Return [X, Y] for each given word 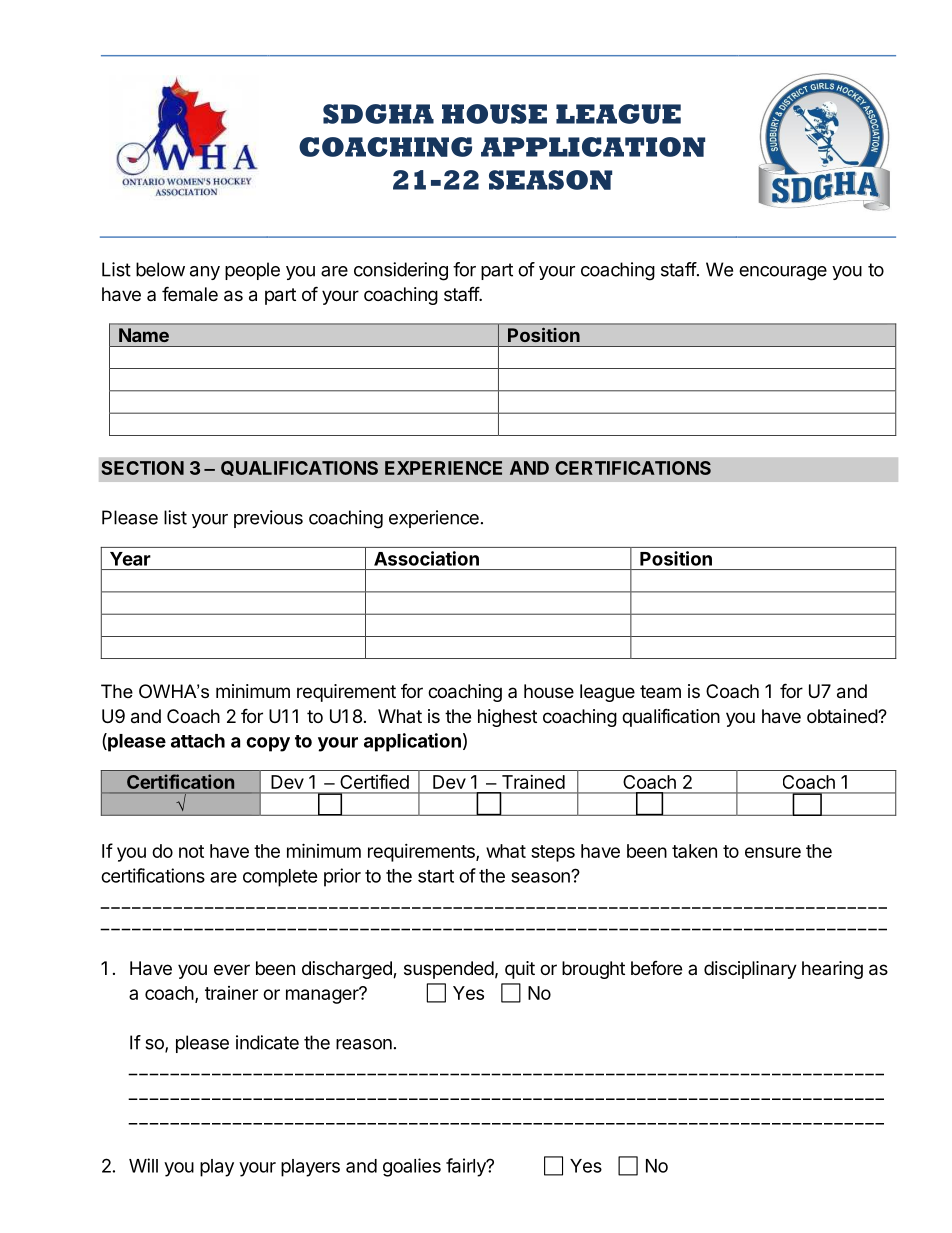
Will [143, 1165]
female [190, 294]
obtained [843, 716]
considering [401, 271]
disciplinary [750, 970]
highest [507, 718]
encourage [783, 273]
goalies [412, 1167]
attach [198, 741]
